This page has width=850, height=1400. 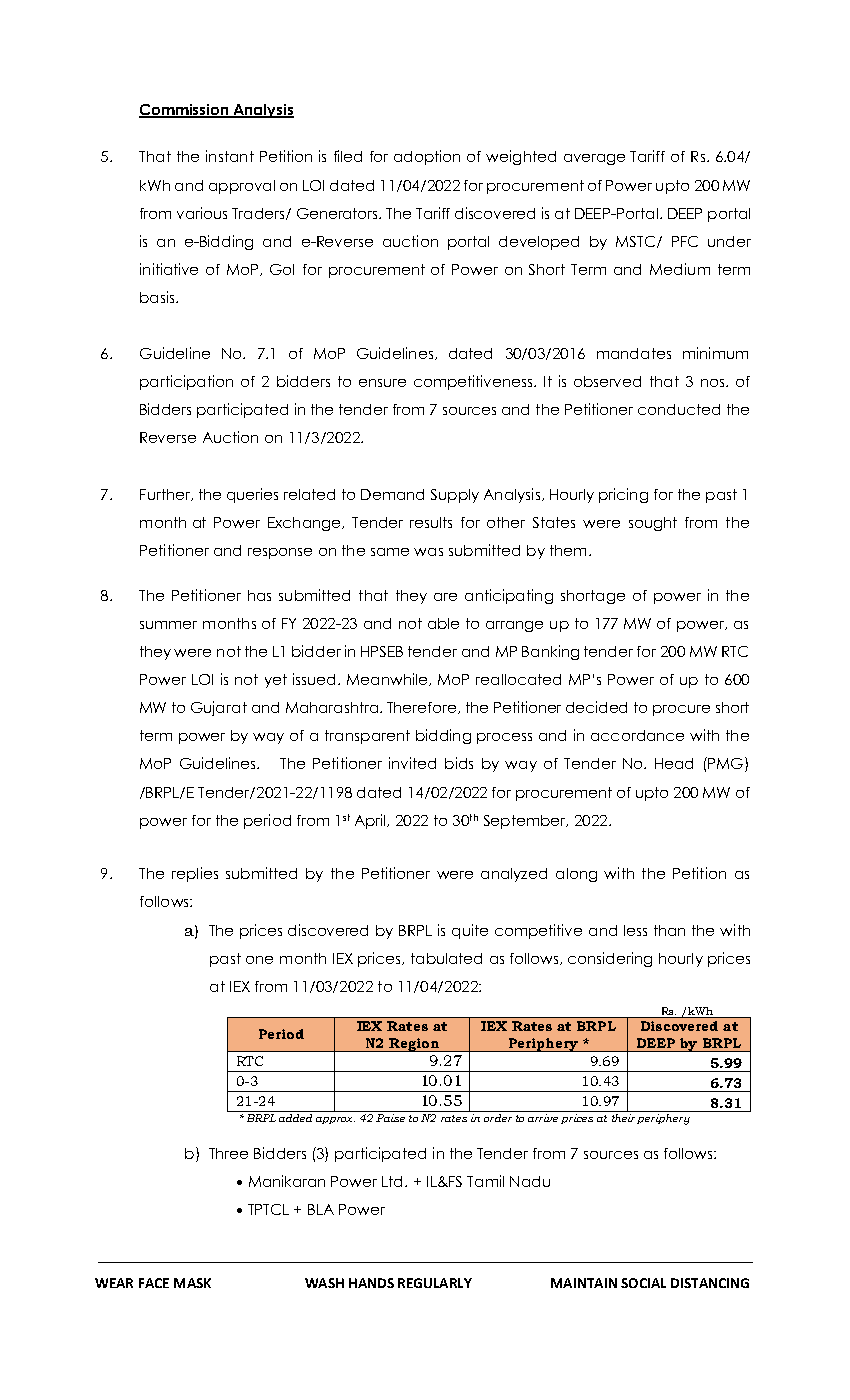 I want to click on MASK, so click(x=192, y=1283).
